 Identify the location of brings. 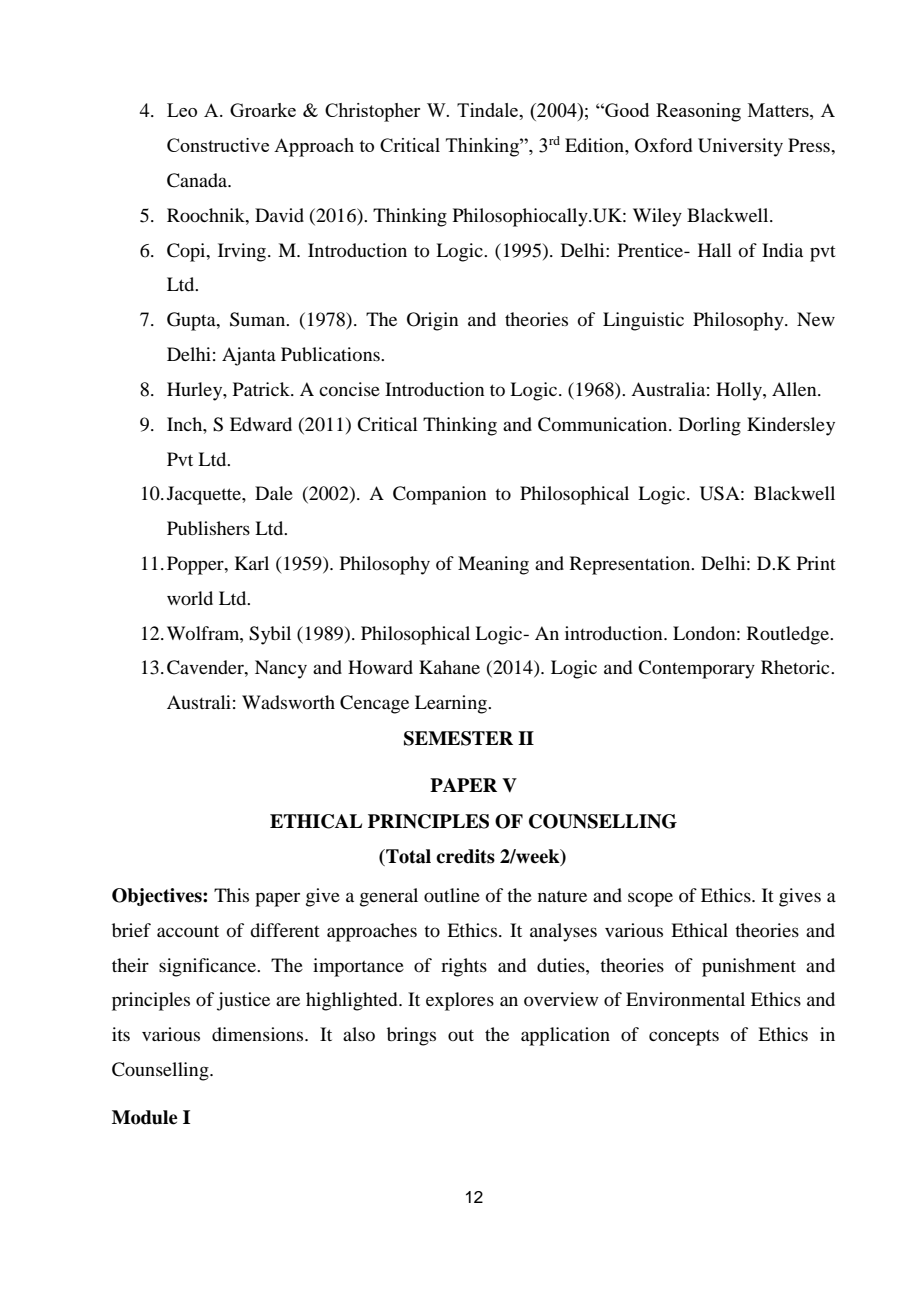
(411, 1036).
